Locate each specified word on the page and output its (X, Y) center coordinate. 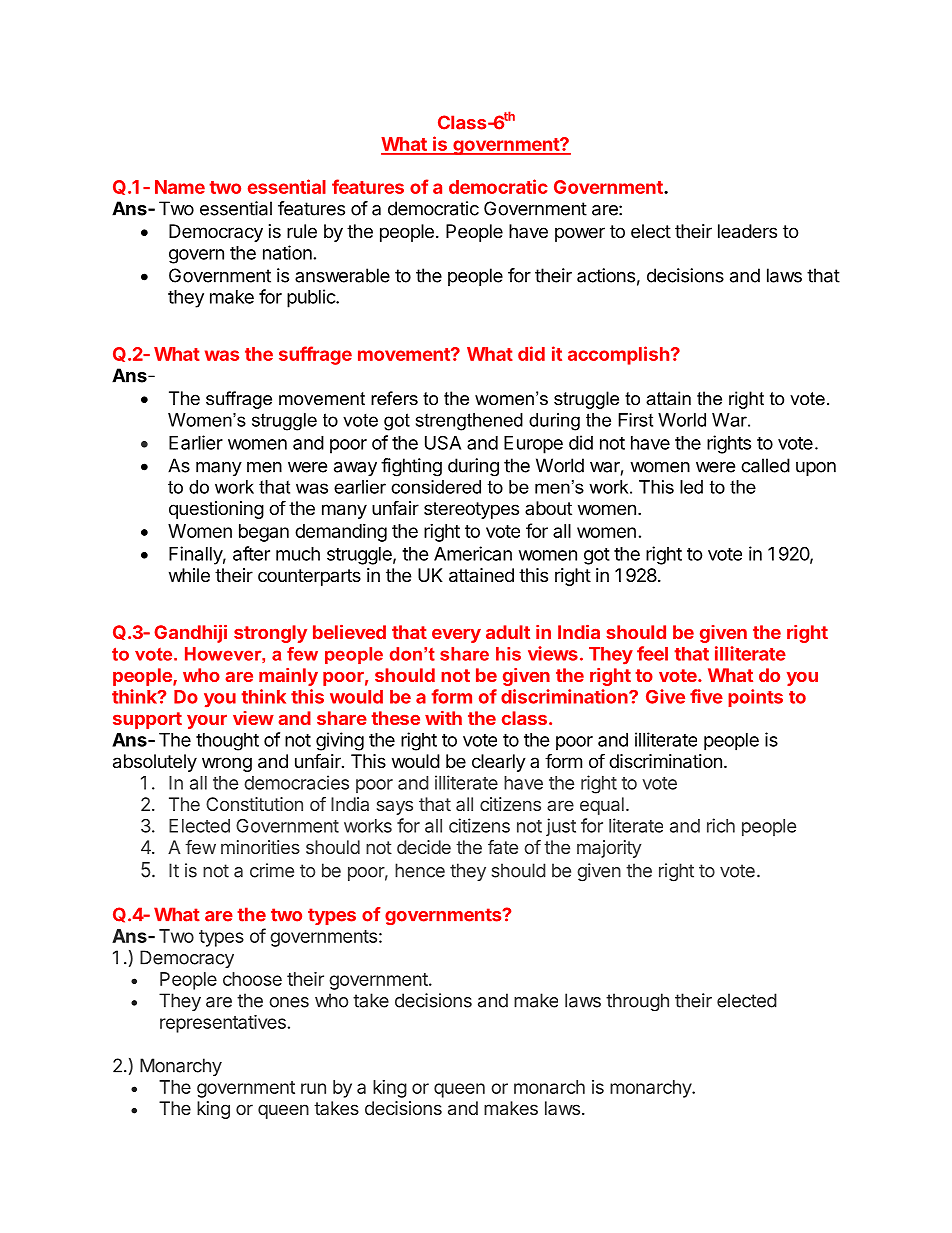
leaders (747, 231)
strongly (270, 634)
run (313, 1088)
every (456, 636)
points (755, 698)
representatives (223, 1024)
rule (302, 231)
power (580, 234)
